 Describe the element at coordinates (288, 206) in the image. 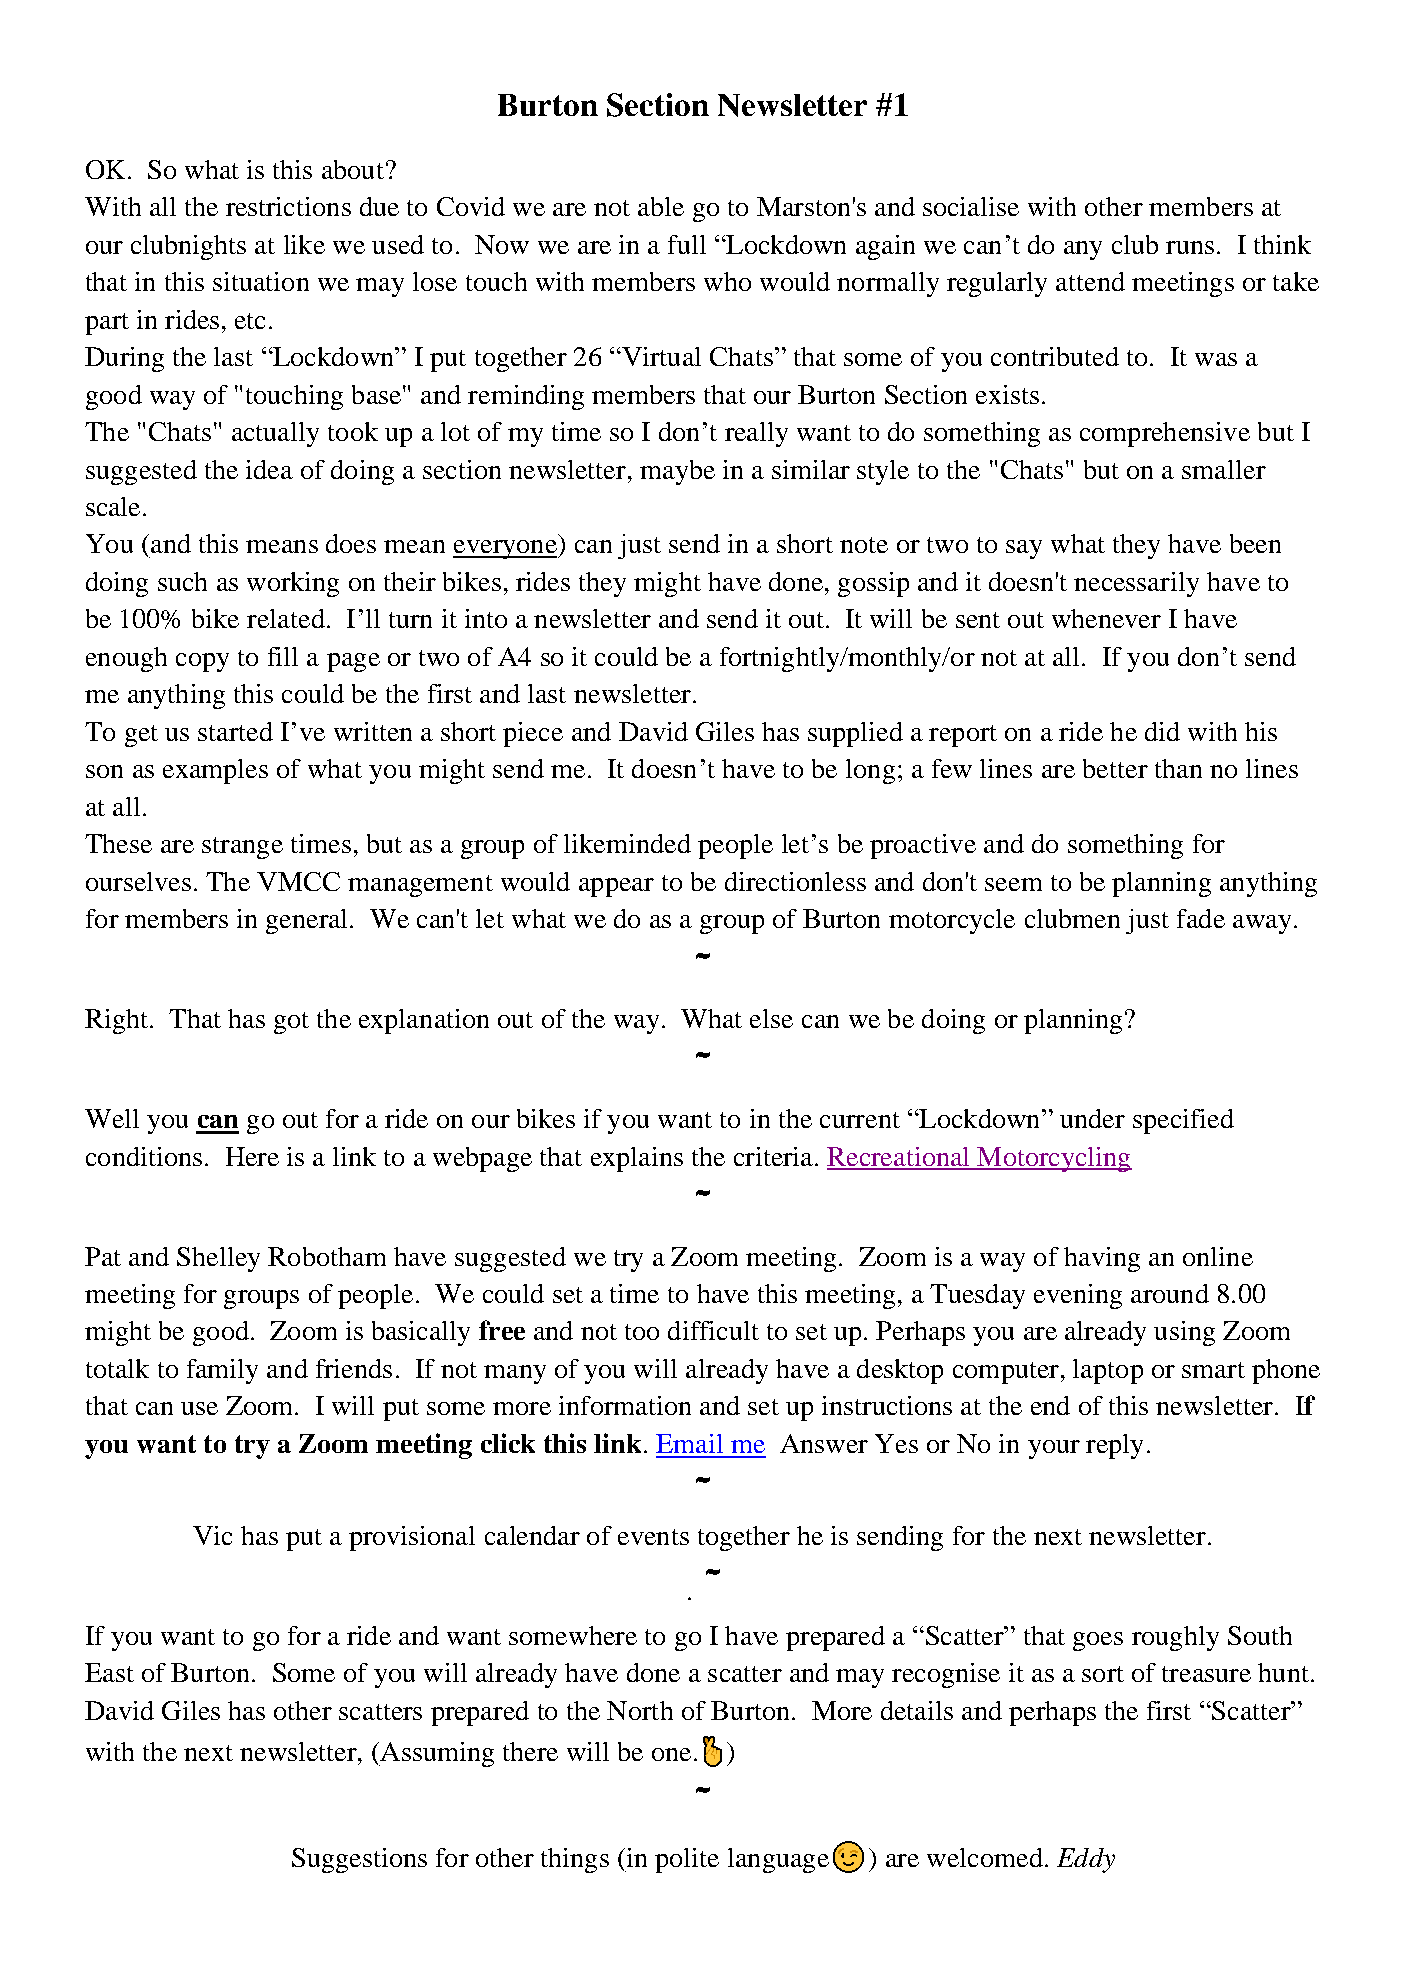

I see `restrictions` at that location.
